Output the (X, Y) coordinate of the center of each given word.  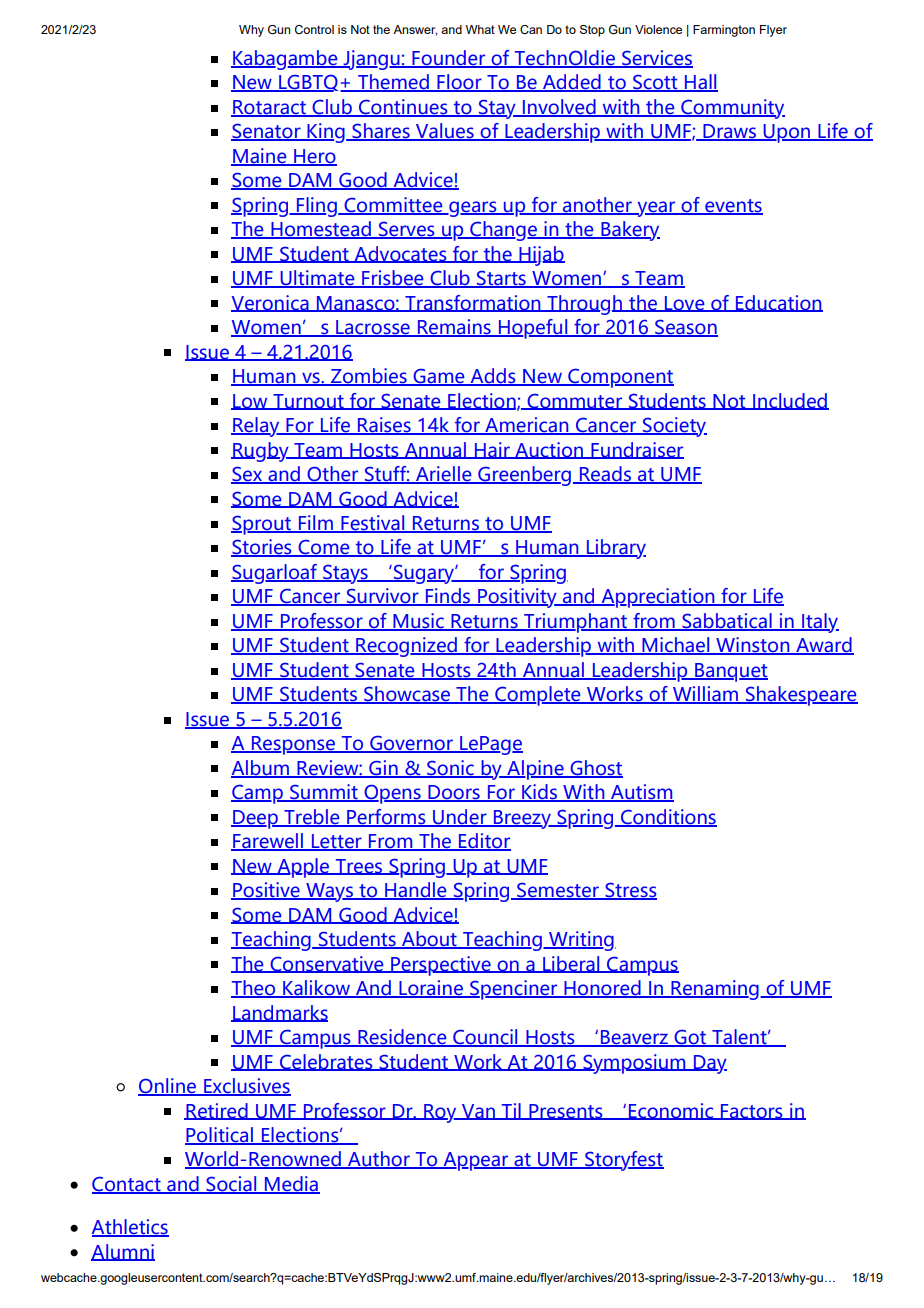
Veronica (271, 303)
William (705, 695)
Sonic (450, 768)
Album (261, 768)
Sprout (262, 525)
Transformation (473, 303)
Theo (254, 989)
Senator (267, 132)
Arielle (443, 475)
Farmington (724, 31)
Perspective (441, 966)
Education (778, 303)
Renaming (715, 990)
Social (231, 1185)
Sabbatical (727, 622)
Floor (459, 83)
